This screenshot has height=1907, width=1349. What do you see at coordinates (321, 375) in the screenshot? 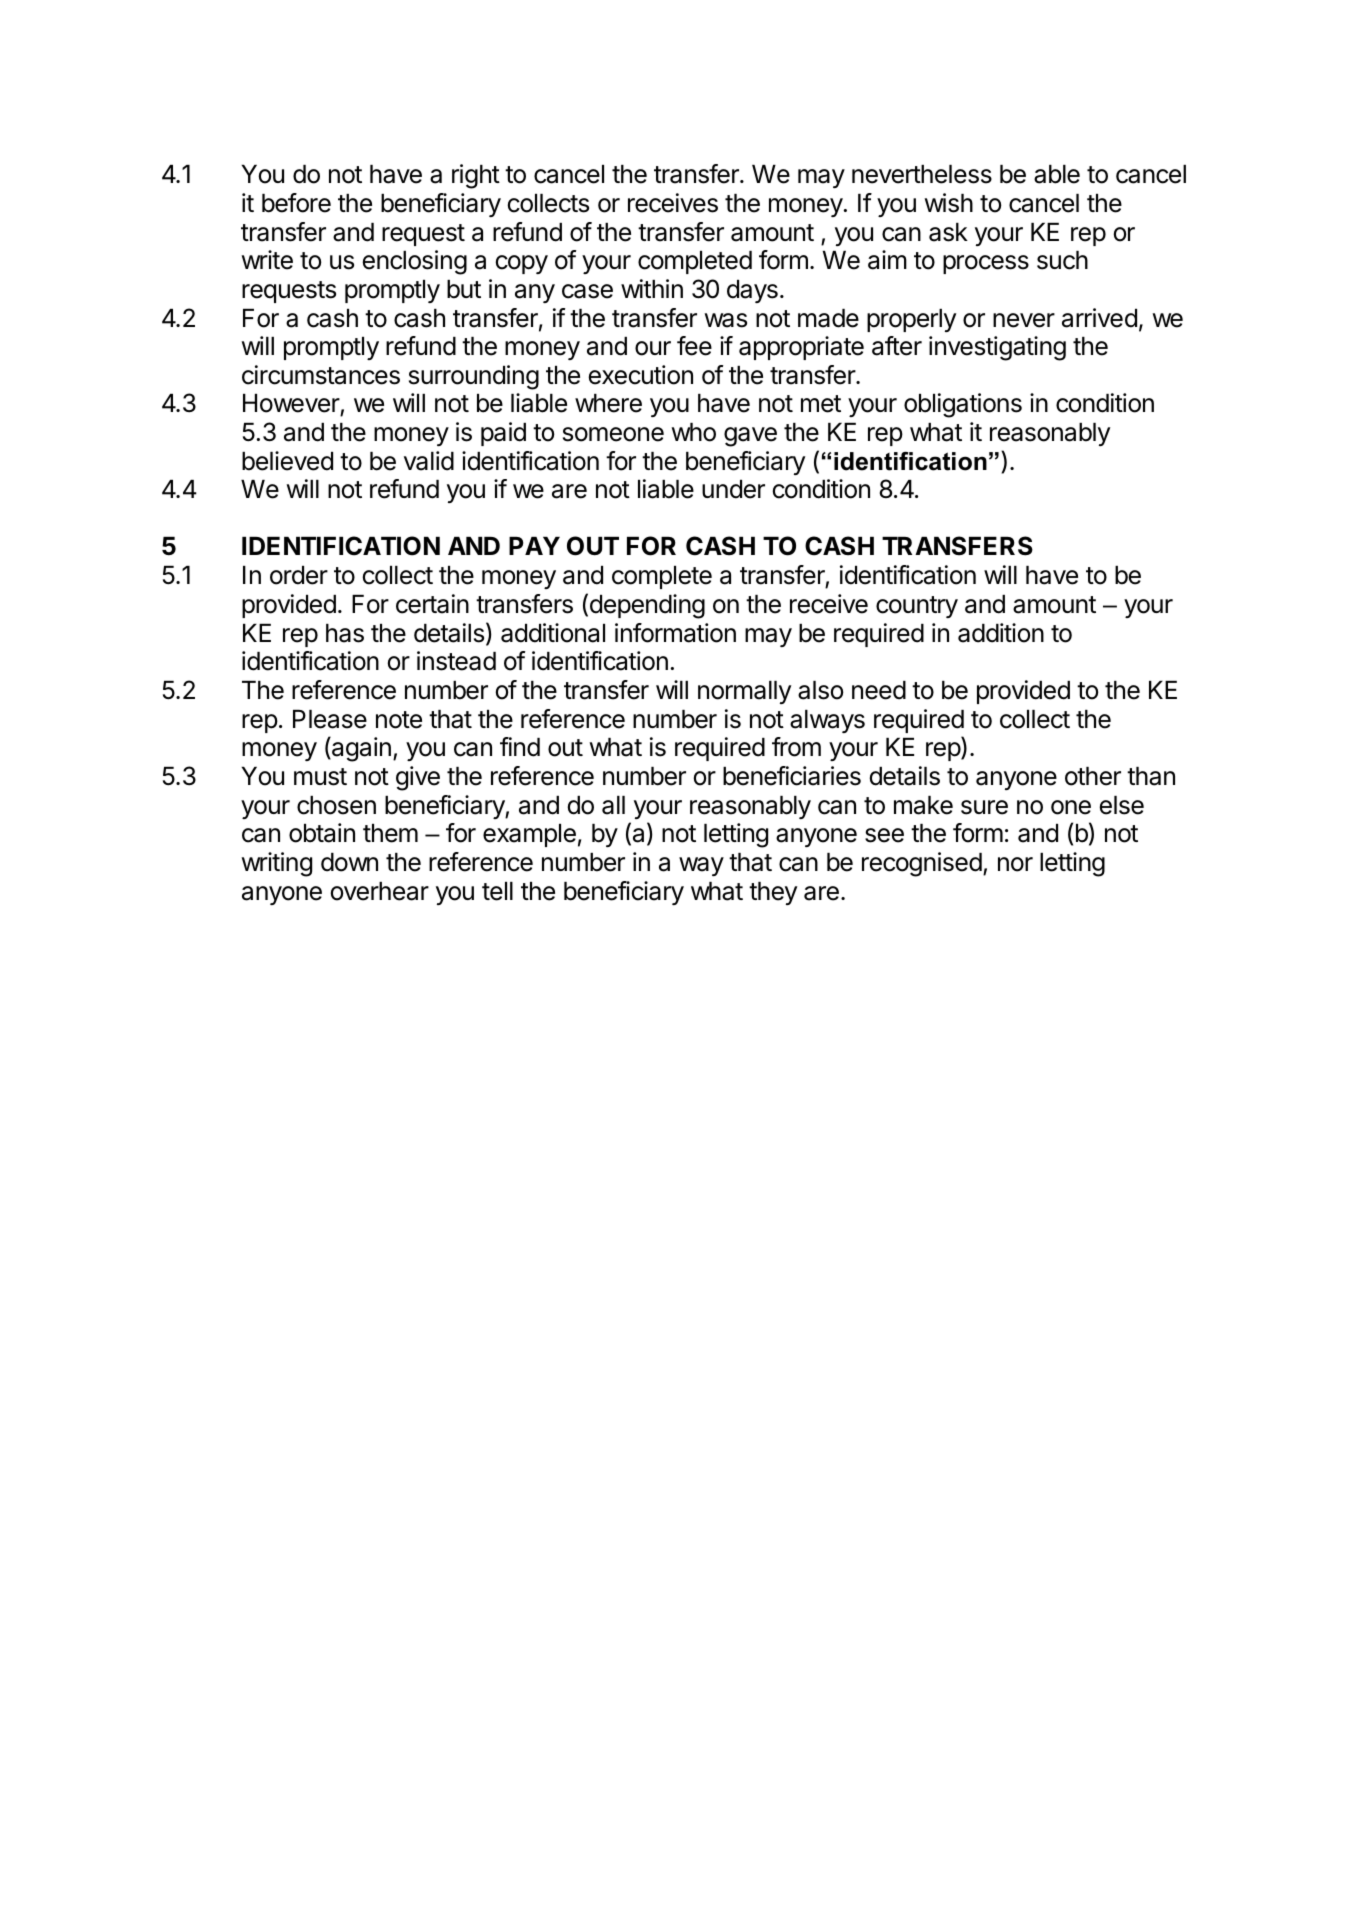
I see `circumstances` at bounding box center [321, 375].
